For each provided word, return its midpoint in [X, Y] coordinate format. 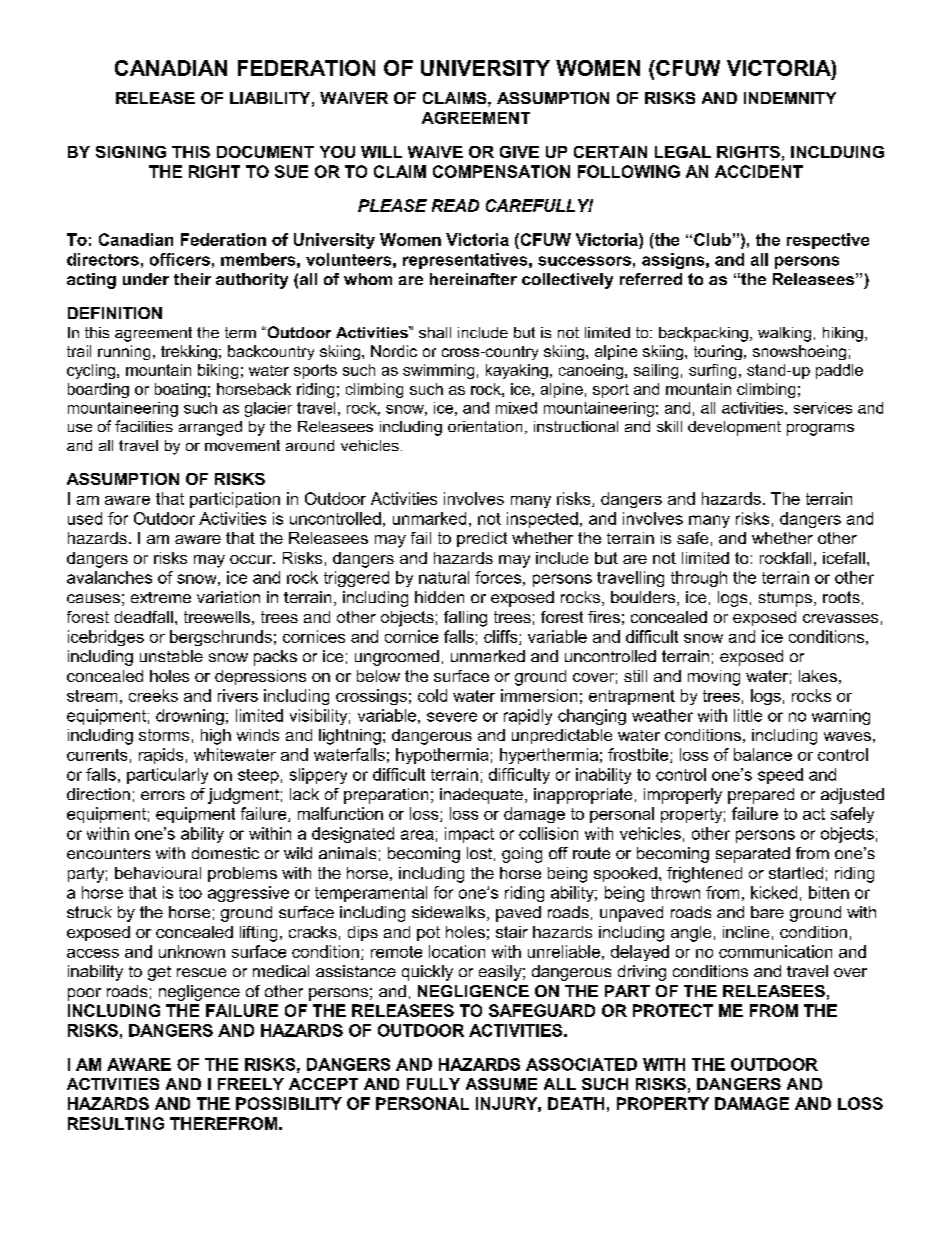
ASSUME [501, 1084]
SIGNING [131, 152]
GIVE [519, 152]
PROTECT [673, 1010]
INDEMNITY [790, 98]
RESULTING [116, 1123]
